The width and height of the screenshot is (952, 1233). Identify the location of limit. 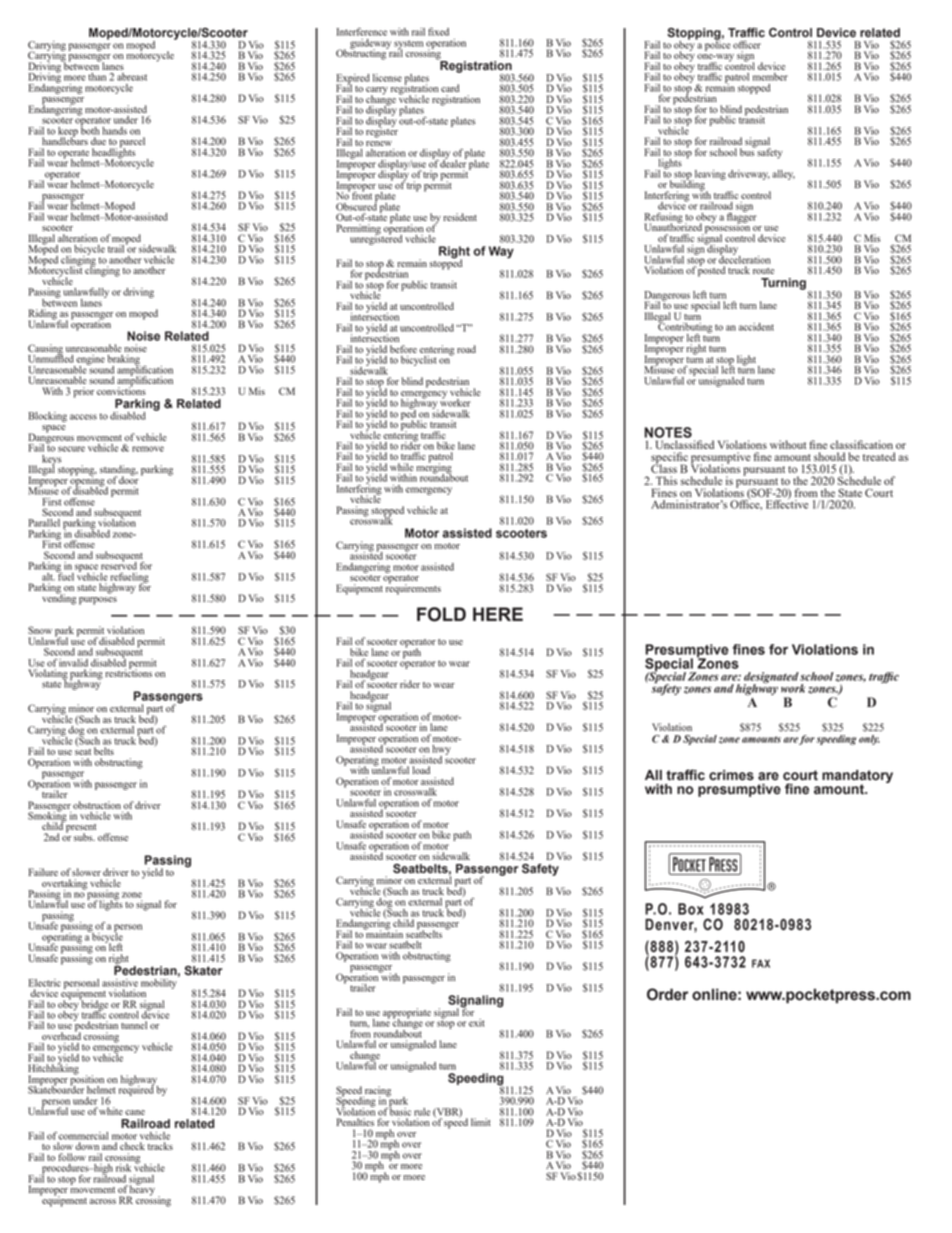
(481, 1122).
